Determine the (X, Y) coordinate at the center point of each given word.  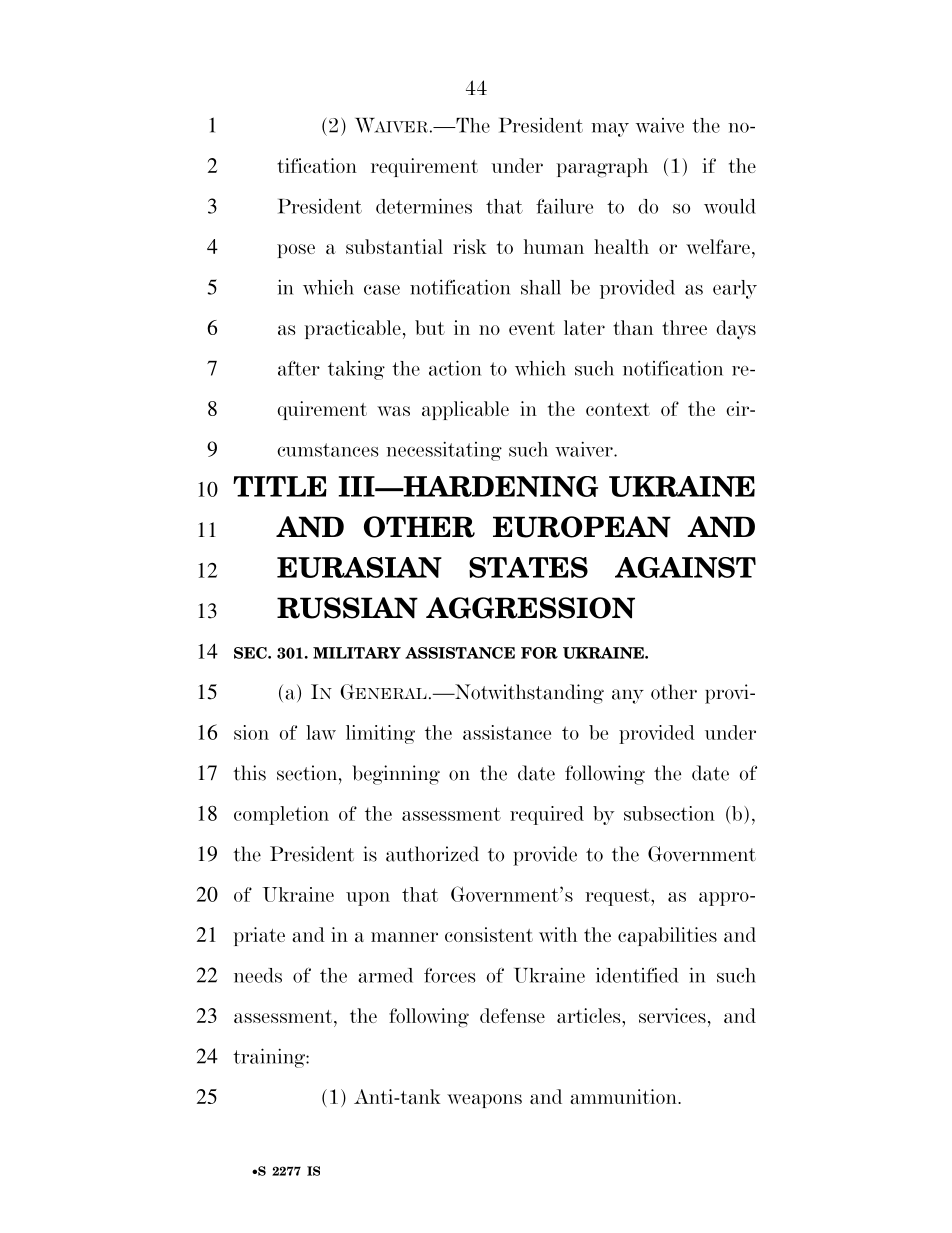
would (730, 206)
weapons (484, 1101)
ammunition (624, 1096)
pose (296, 251)
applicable (465, 410)
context (618, 409)
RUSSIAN (347, 608)
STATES (528, 567)
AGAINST (685, 567)
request (618, 897)
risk (470, 246)
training (270, 1058)
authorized (432, 854)
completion (281, 815)
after (299, 368)
